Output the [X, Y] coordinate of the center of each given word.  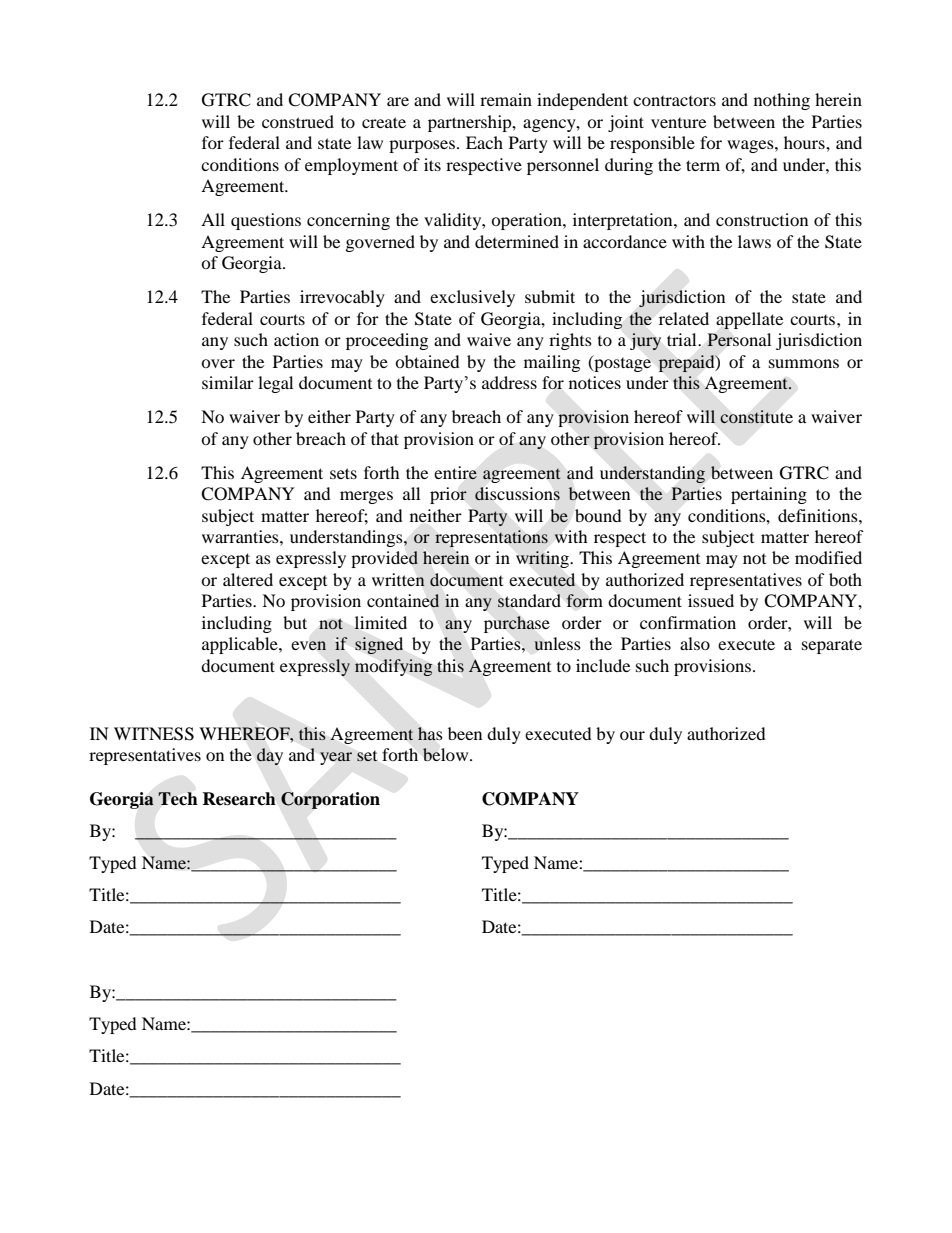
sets [343, 473]
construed [298, 121]
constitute [756, 416]
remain [506, 99]
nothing [782, 101]
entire [455, 473]
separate [832, 646]
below [447, 754]
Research [239, 799]
